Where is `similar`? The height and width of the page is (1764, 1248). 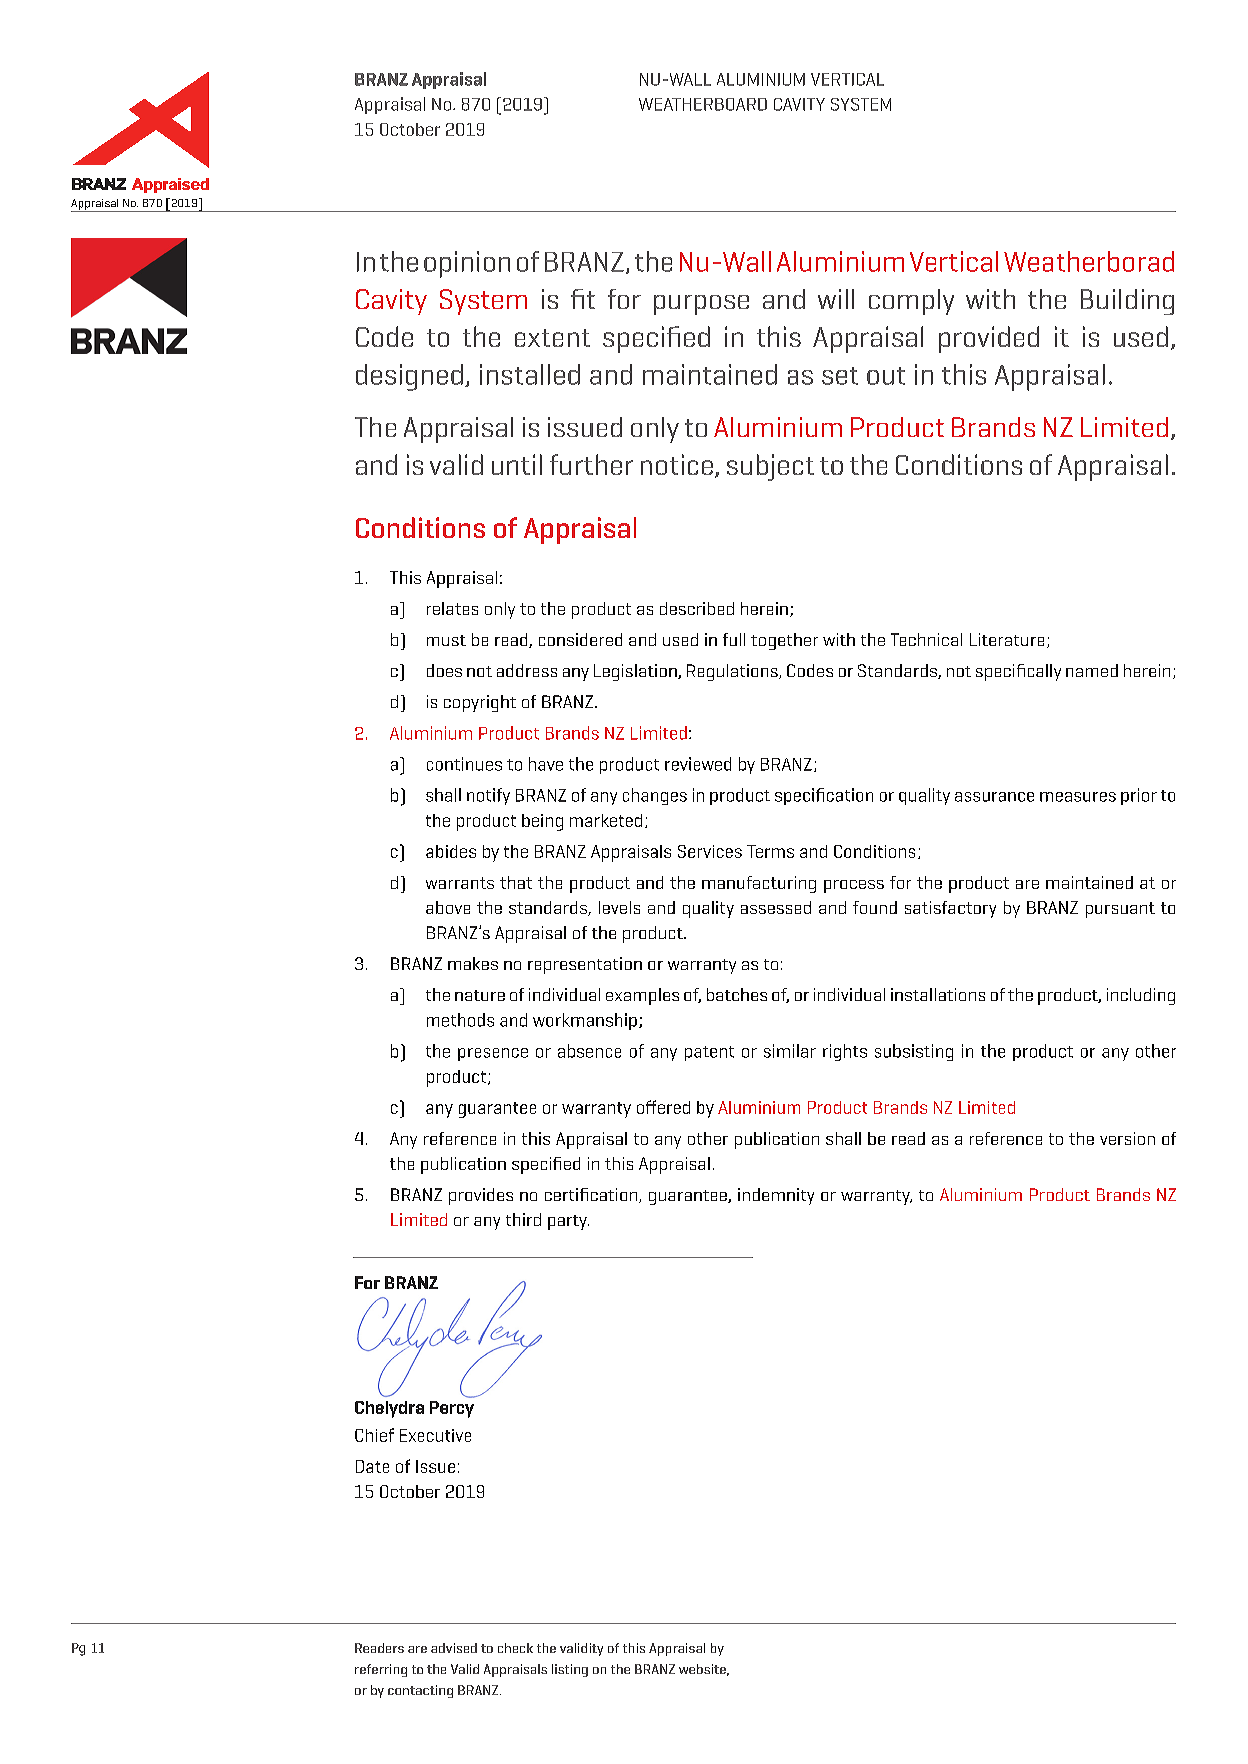 similar is located at coordinates (790, 1051).
